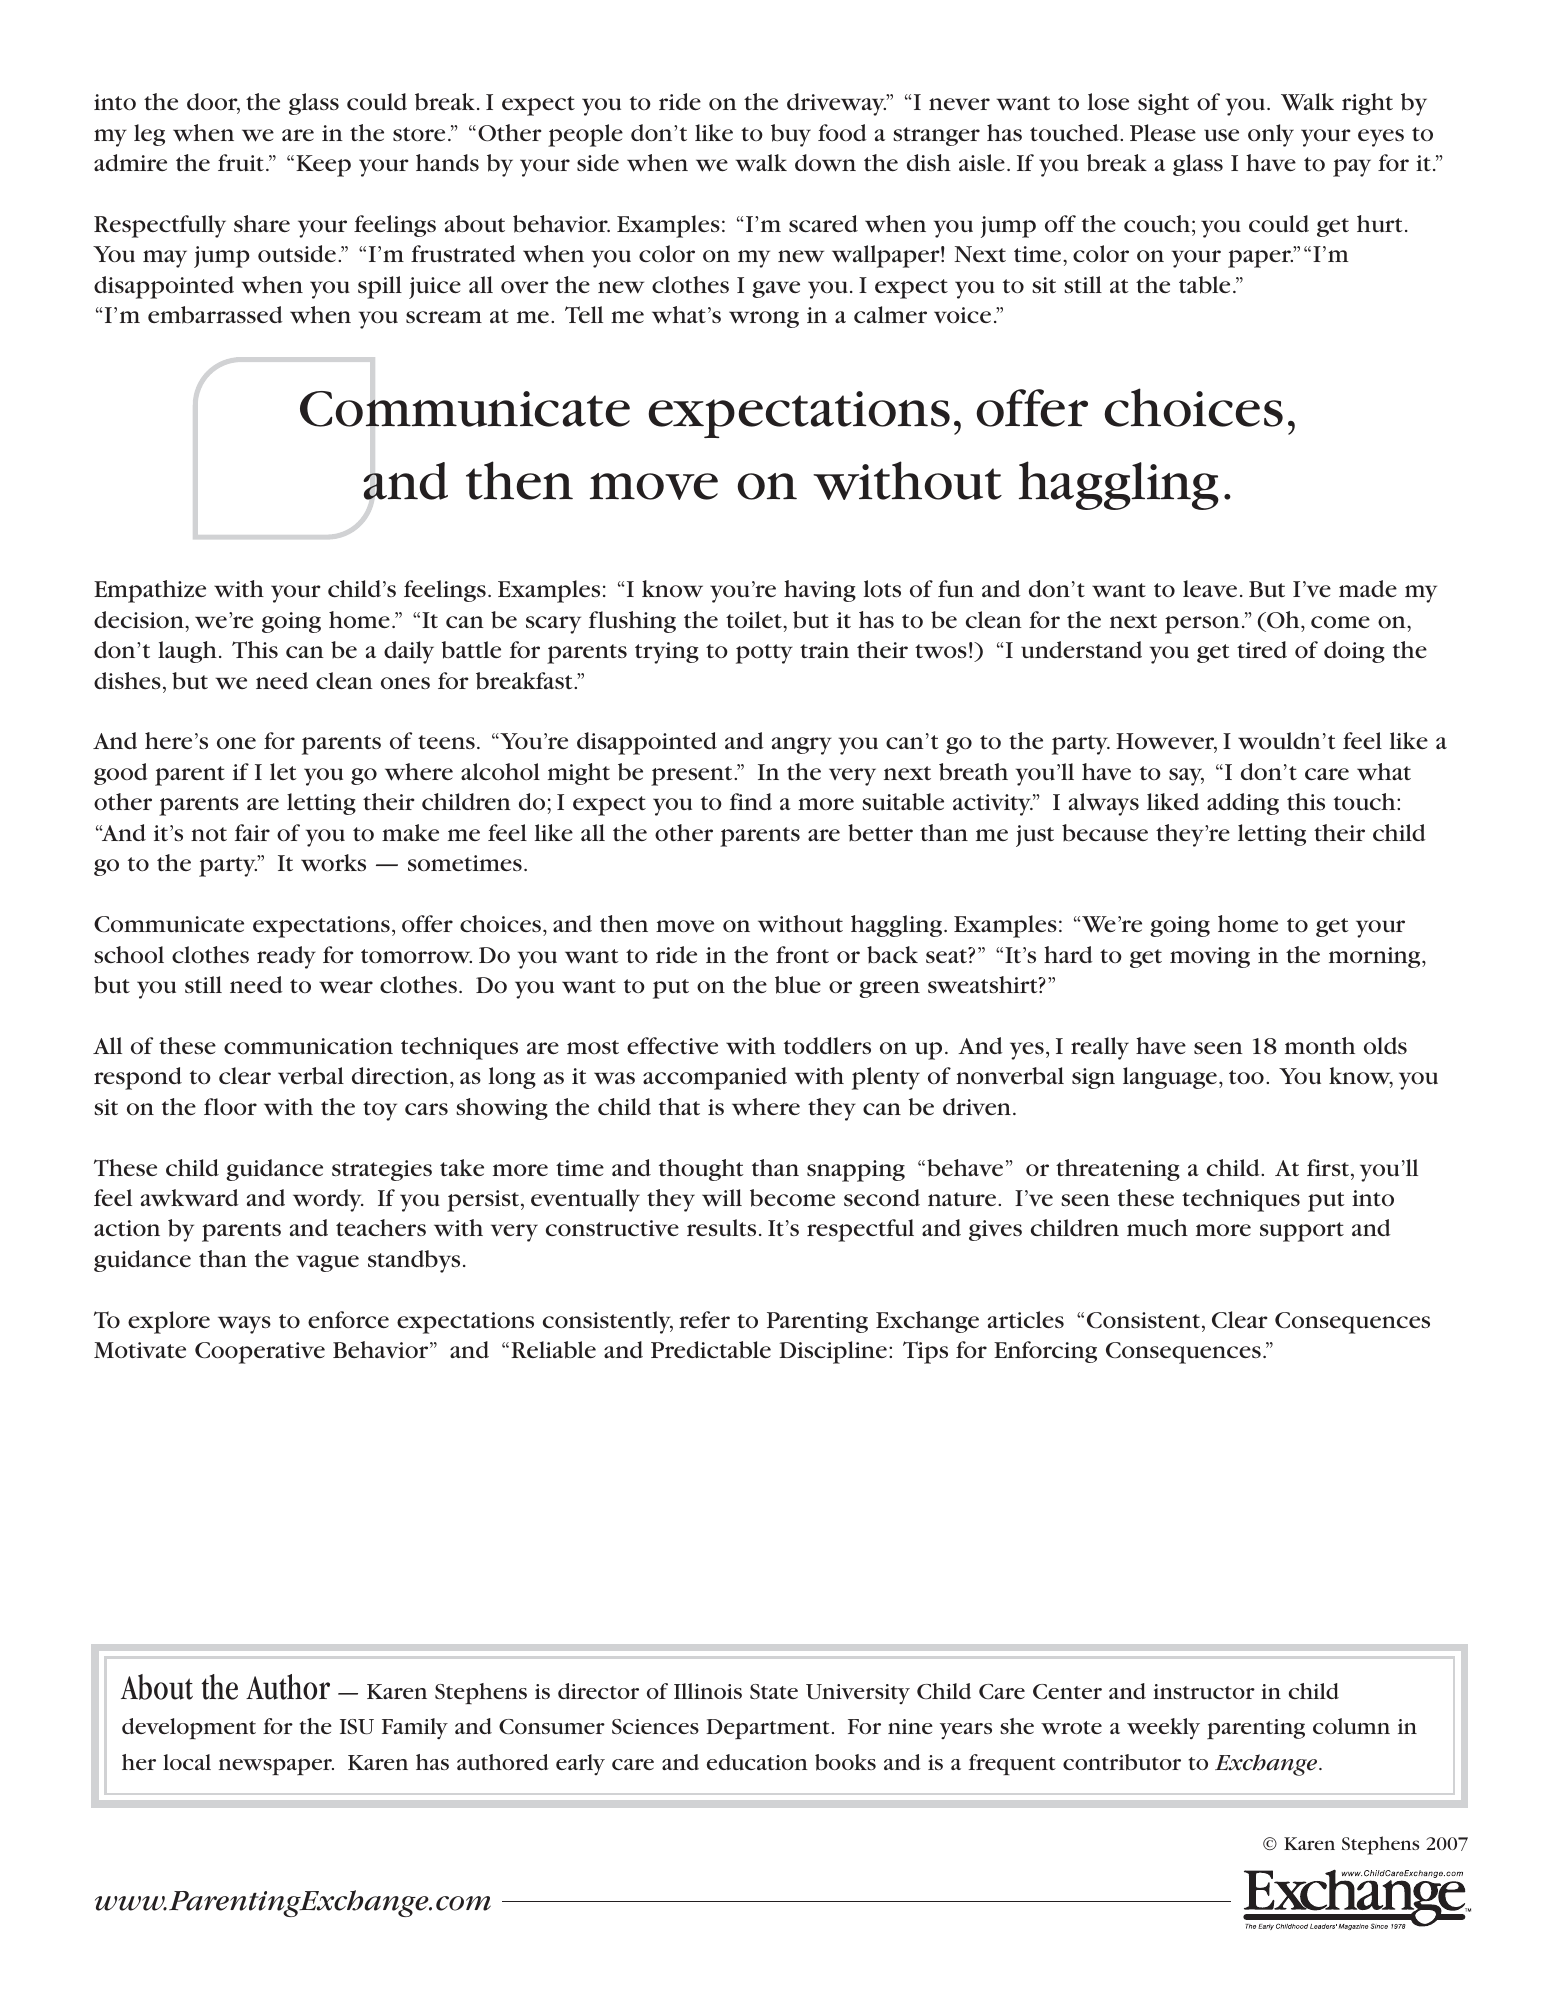 This document has width=1552, height=2009. I want to click on tired, so click(1262, 649).
